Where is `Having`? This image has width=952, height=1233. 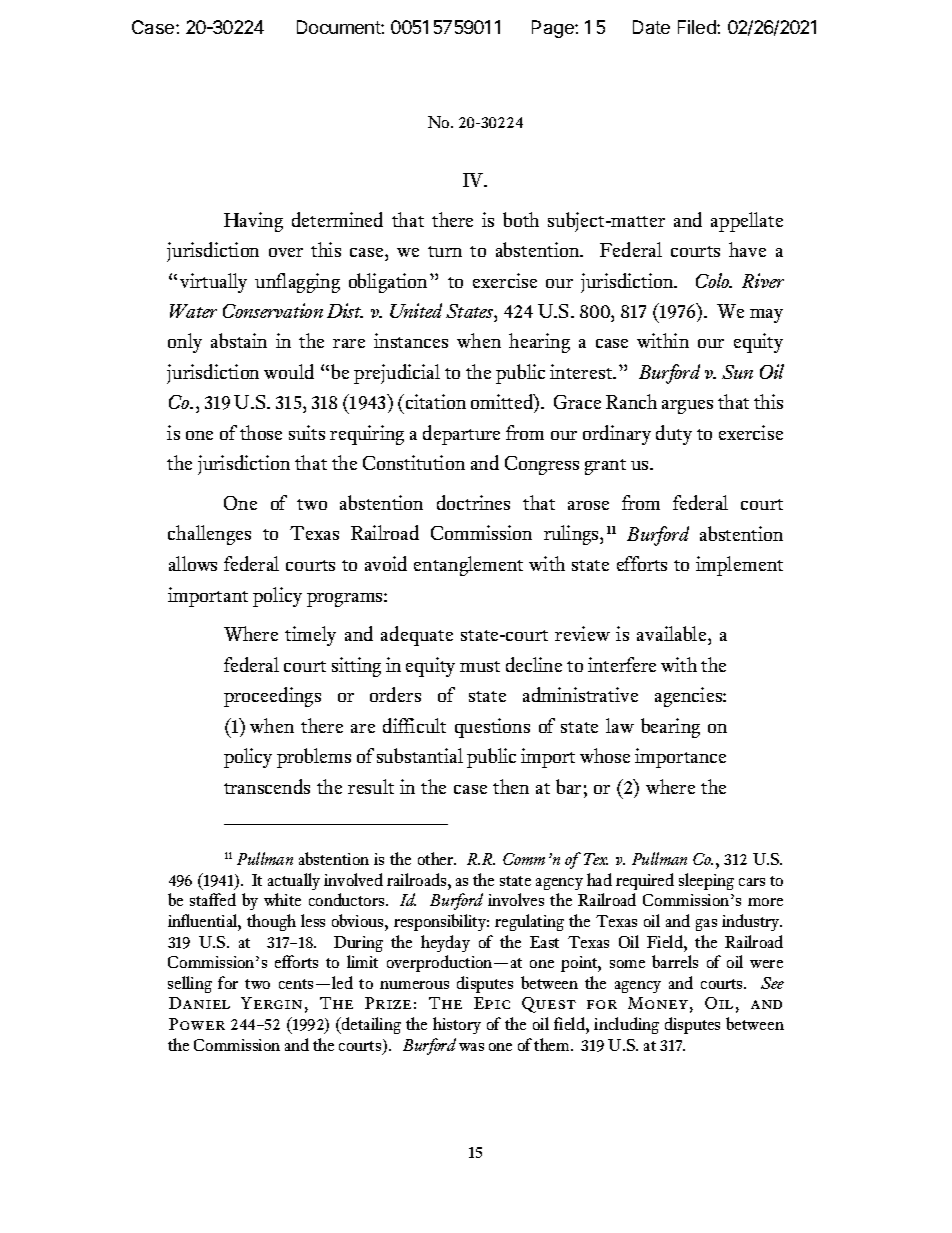 Having is located at coordinates (253, 222).
